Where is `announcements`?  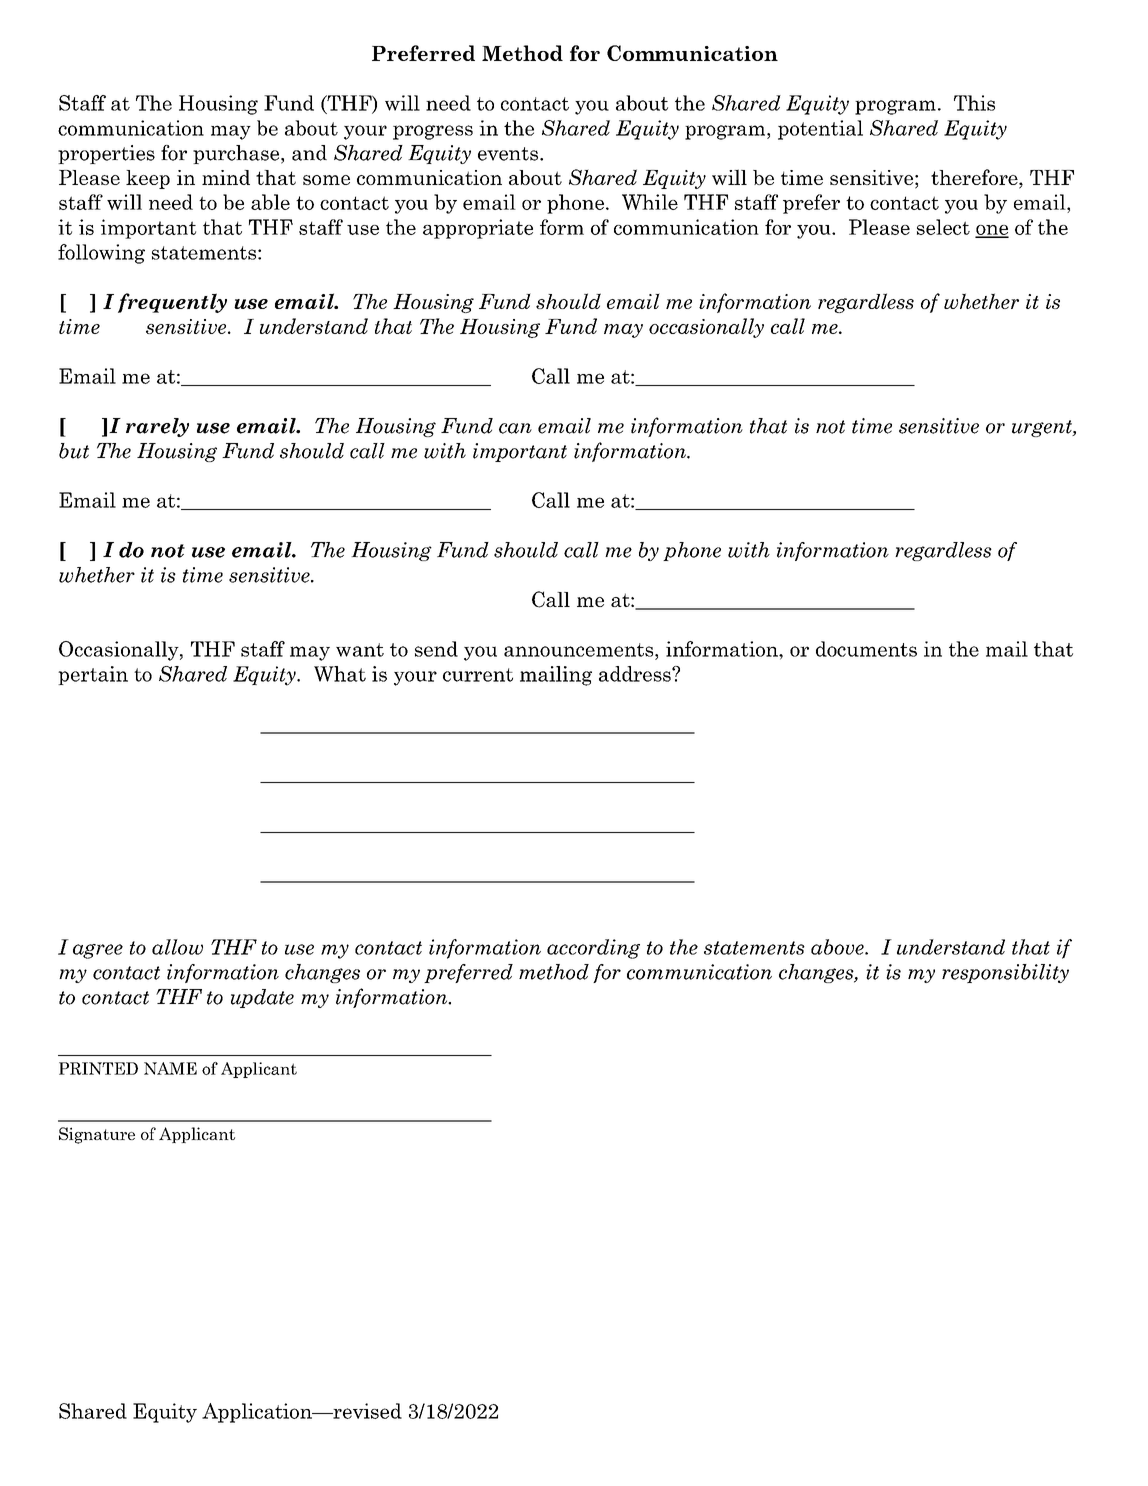
announcements is located at coordinates (580, 650).
